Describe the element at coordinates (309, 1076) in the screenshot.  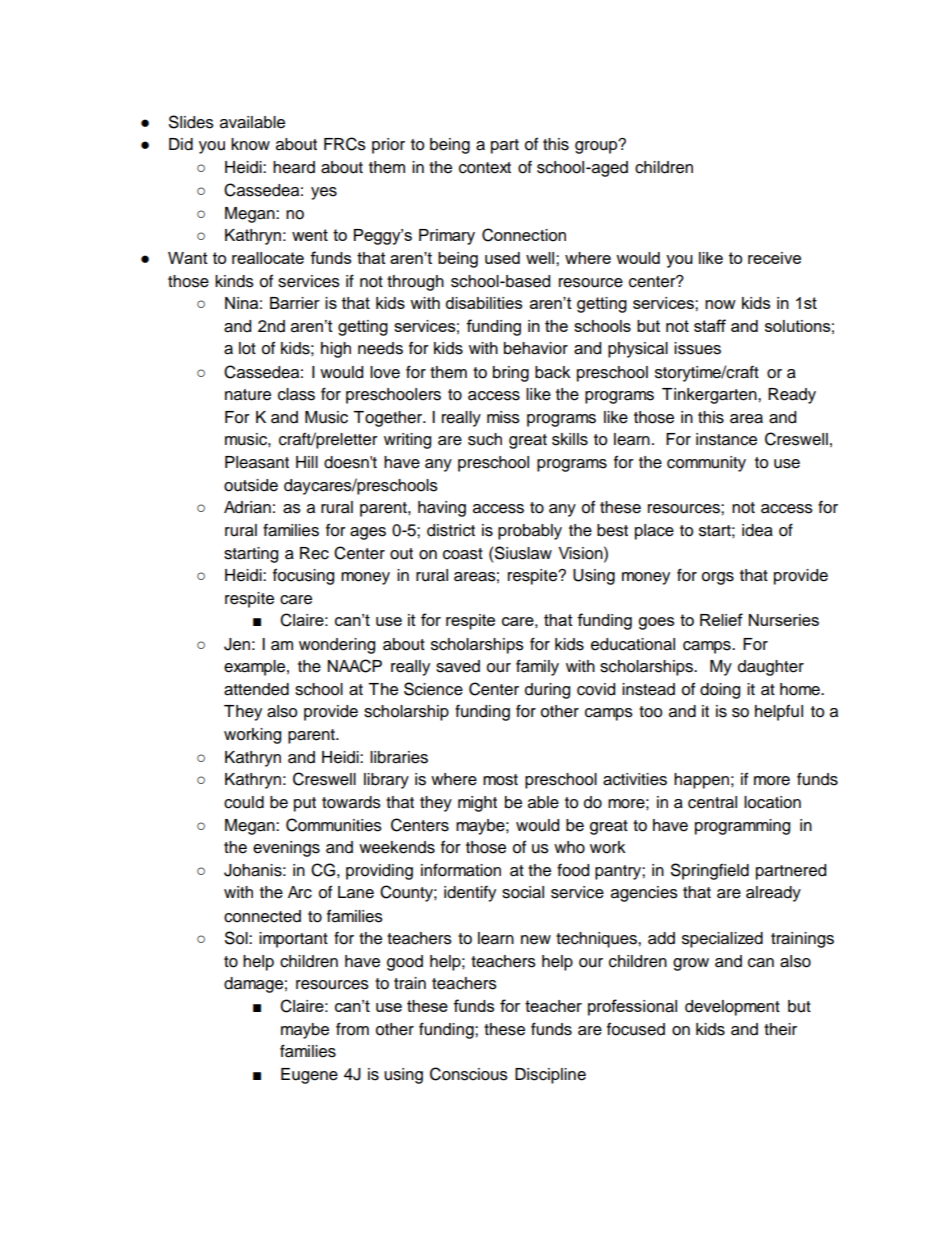
I see `Eugene` at that location.
